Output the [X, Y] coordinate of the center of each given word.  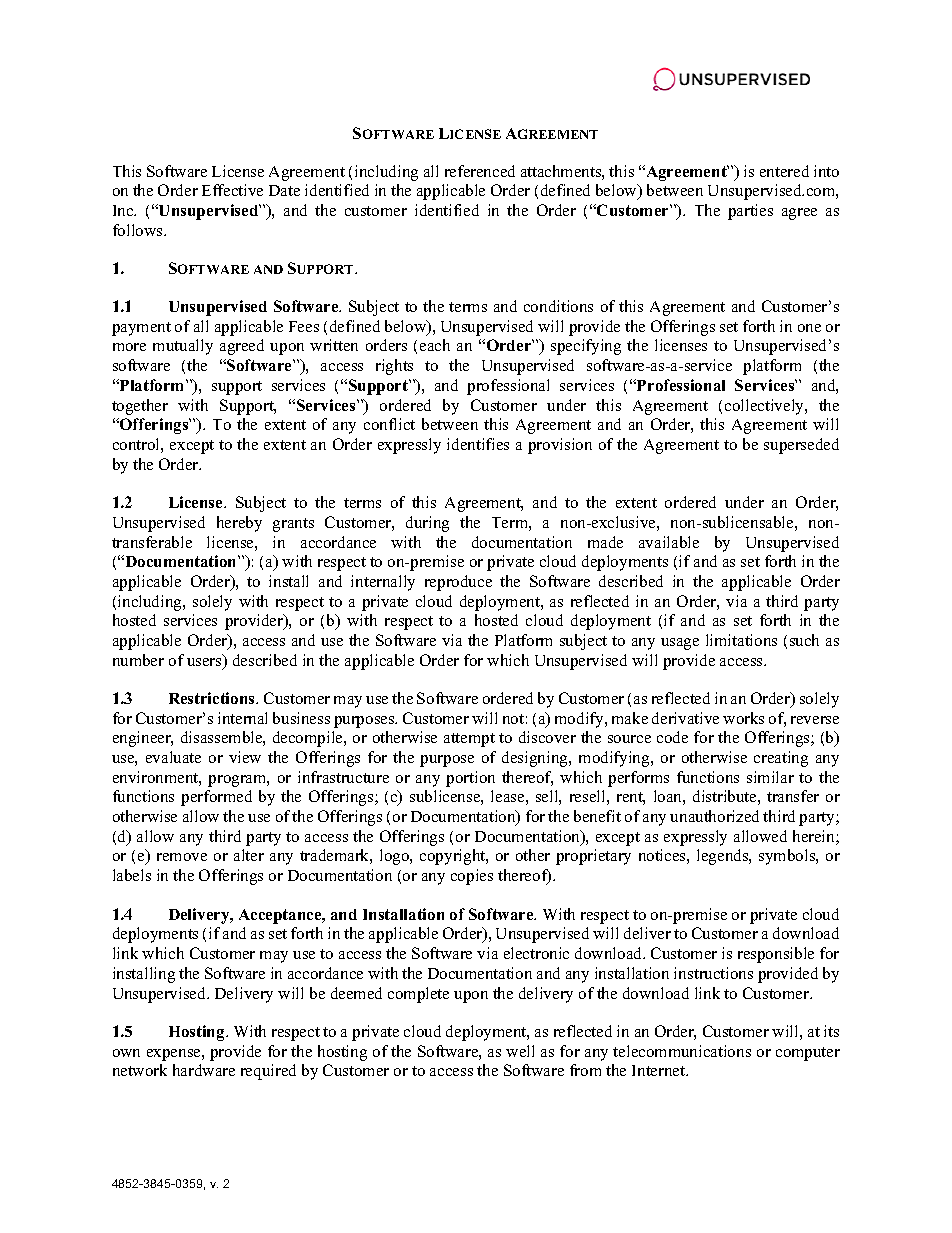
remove [182, 857]
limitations [741, 640]
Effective [232, 190]
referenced [480, 171]
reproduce [458, 583]
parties [750, 212]
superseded [801, 446]
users [205, 663]
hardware [204, 1070]
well [520, 1051]
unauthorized [714, 816]
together [140, 407]
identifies [478, 444]
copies [472, 877]
